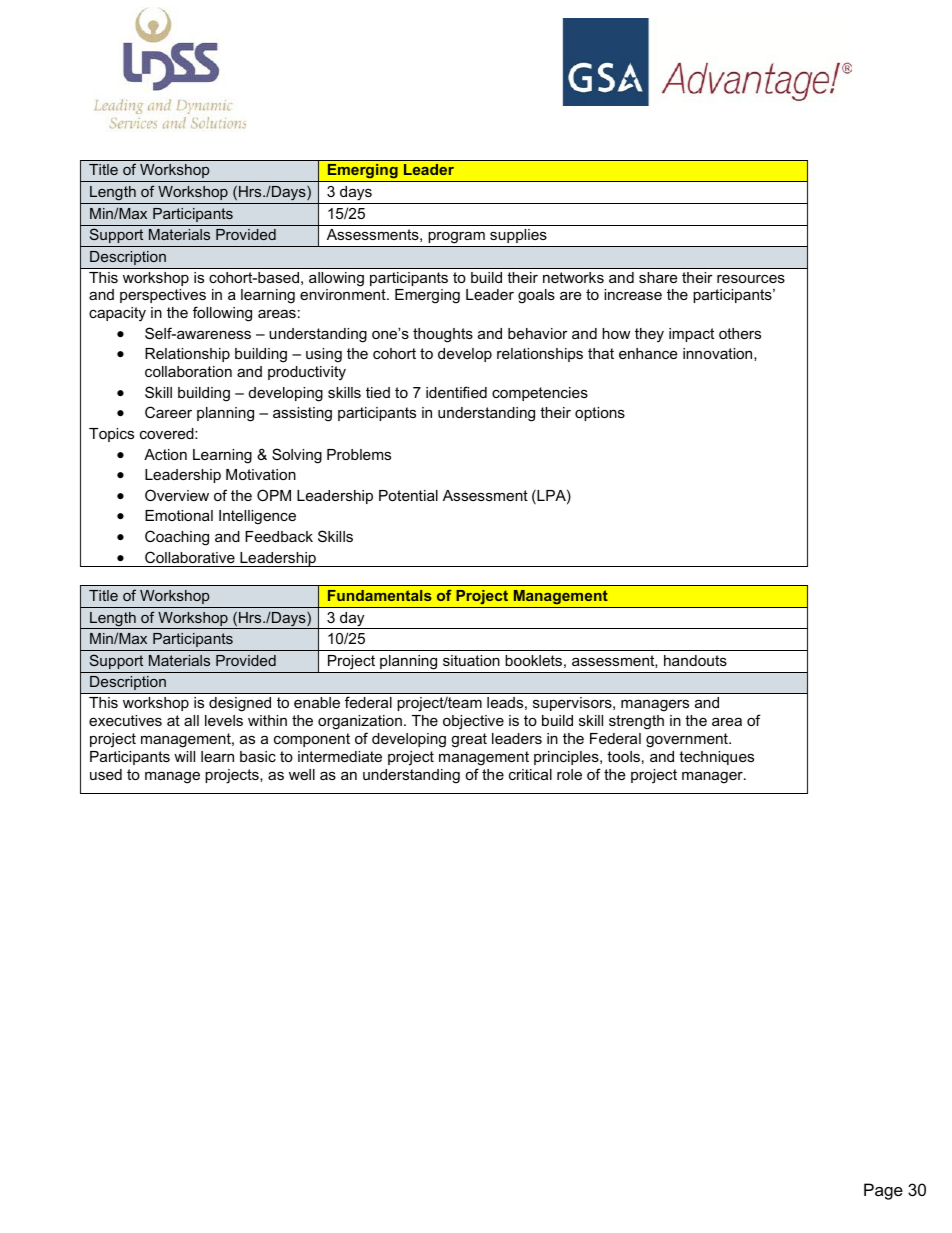 Image resolution: width=952 pixels, height=1233 pixels. Describe the element at coordinates (716, 758) in the page. I see `techniques` at that location.
